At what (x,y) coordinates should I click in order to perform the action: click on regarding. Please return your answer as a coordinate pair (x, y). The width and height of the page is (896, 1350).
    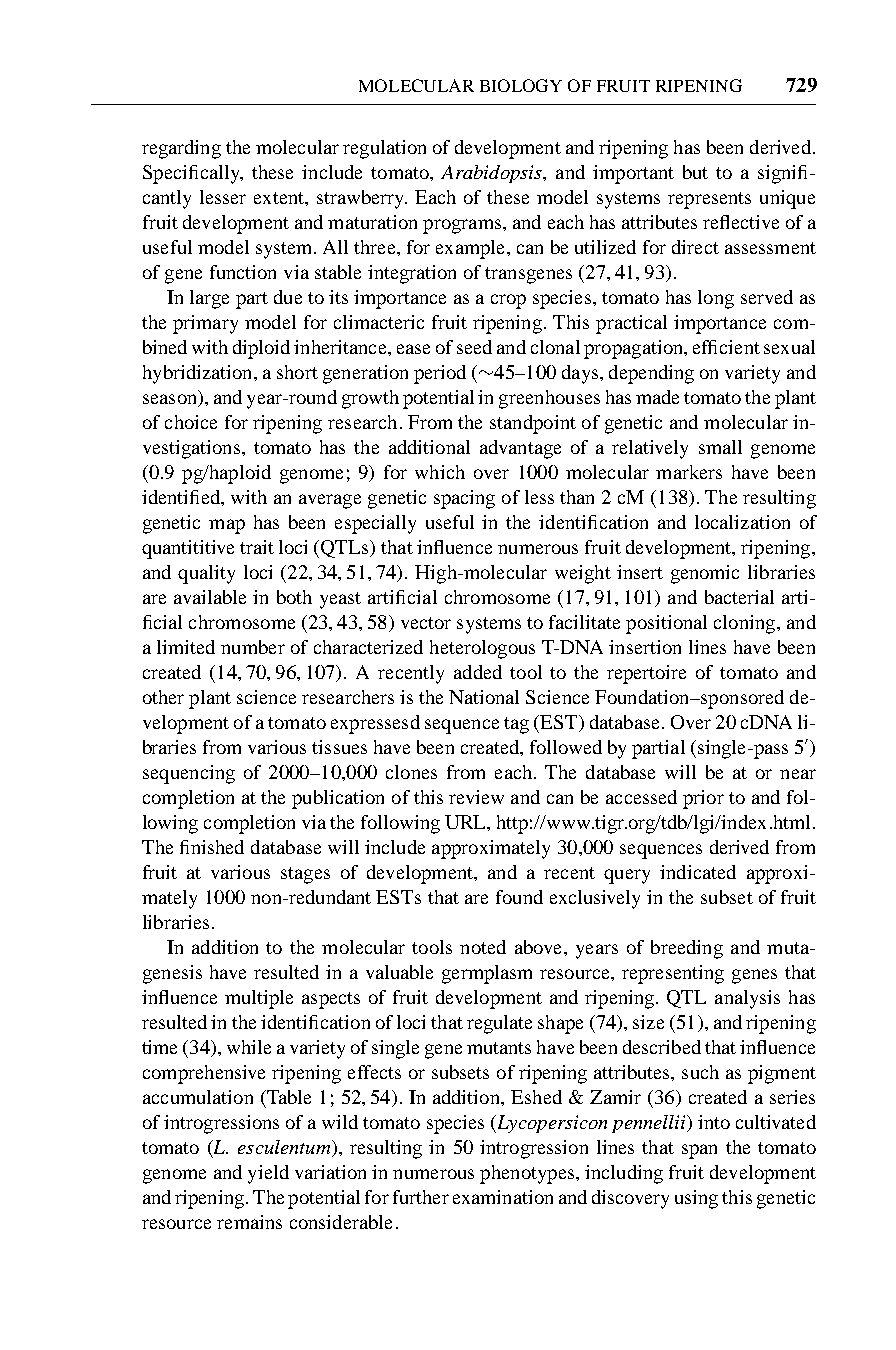
    Looking at the image, I should click on (181, 149).
